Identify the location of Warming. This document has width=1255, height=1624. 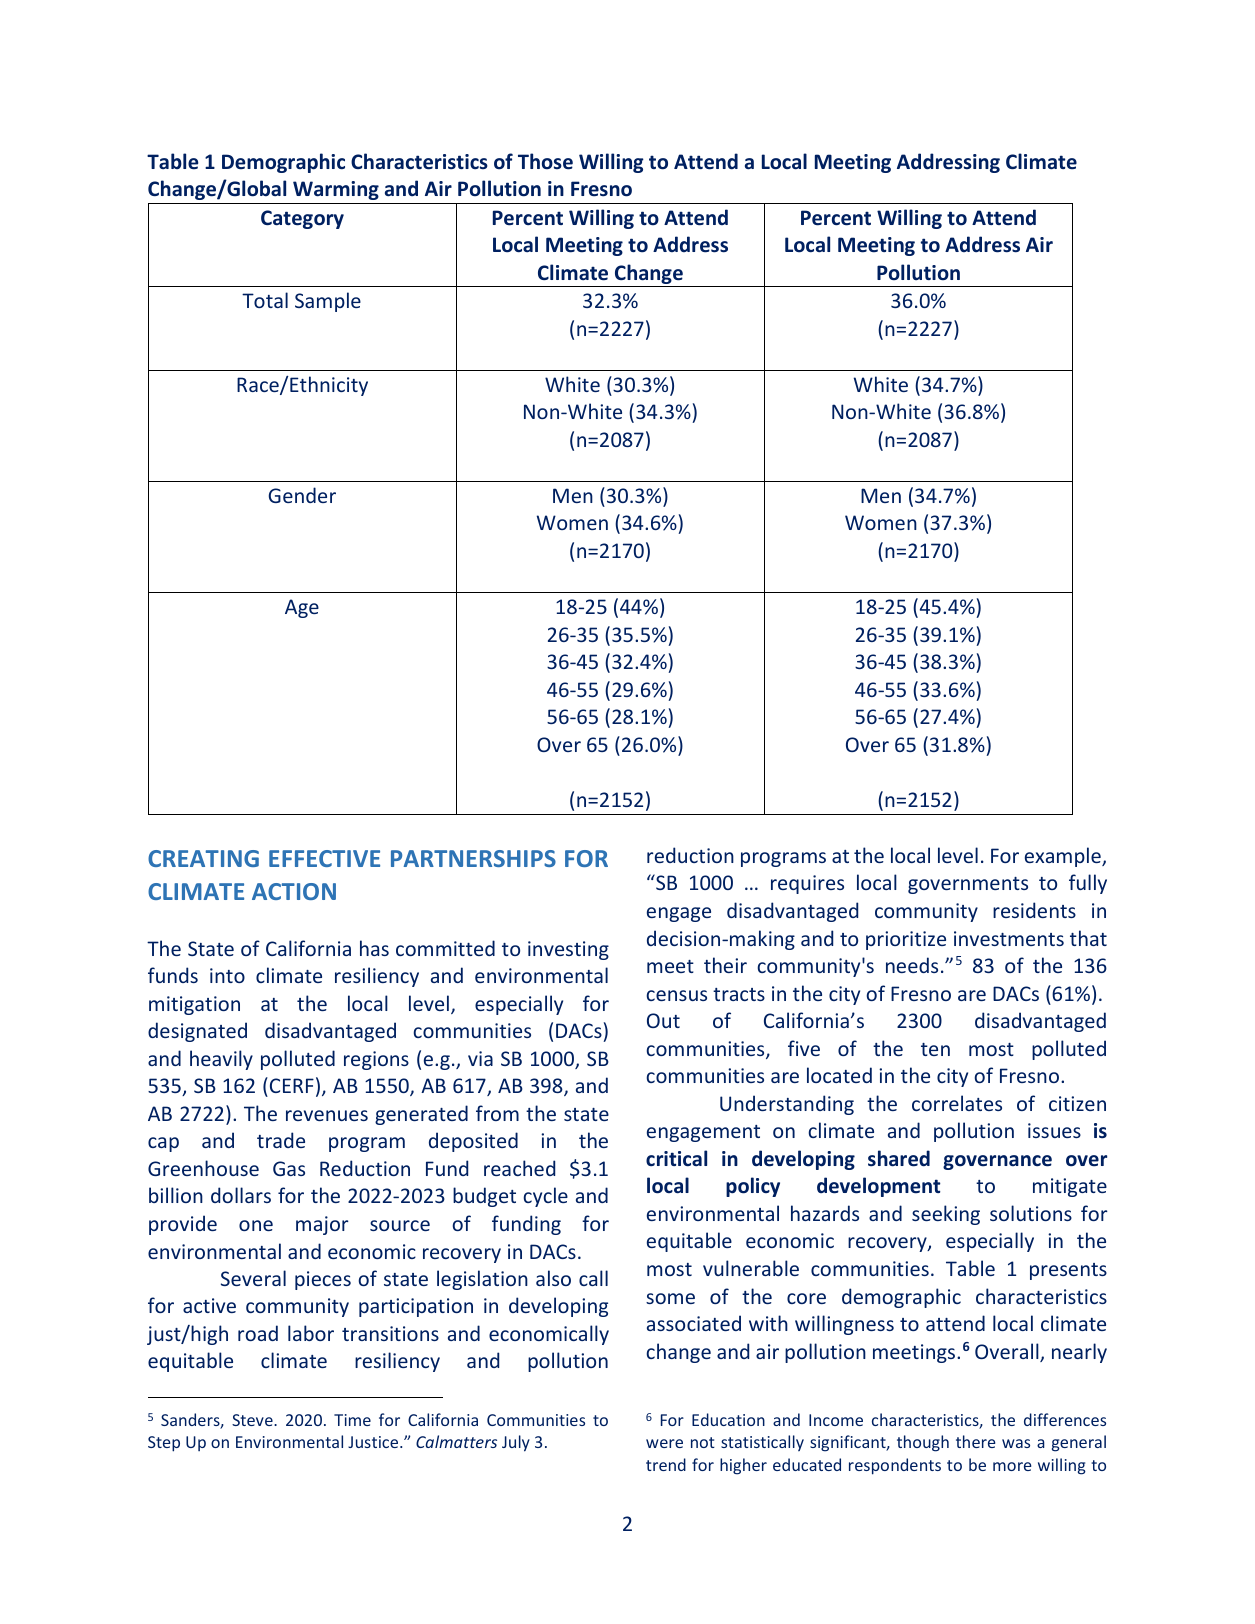
(336, 190).
